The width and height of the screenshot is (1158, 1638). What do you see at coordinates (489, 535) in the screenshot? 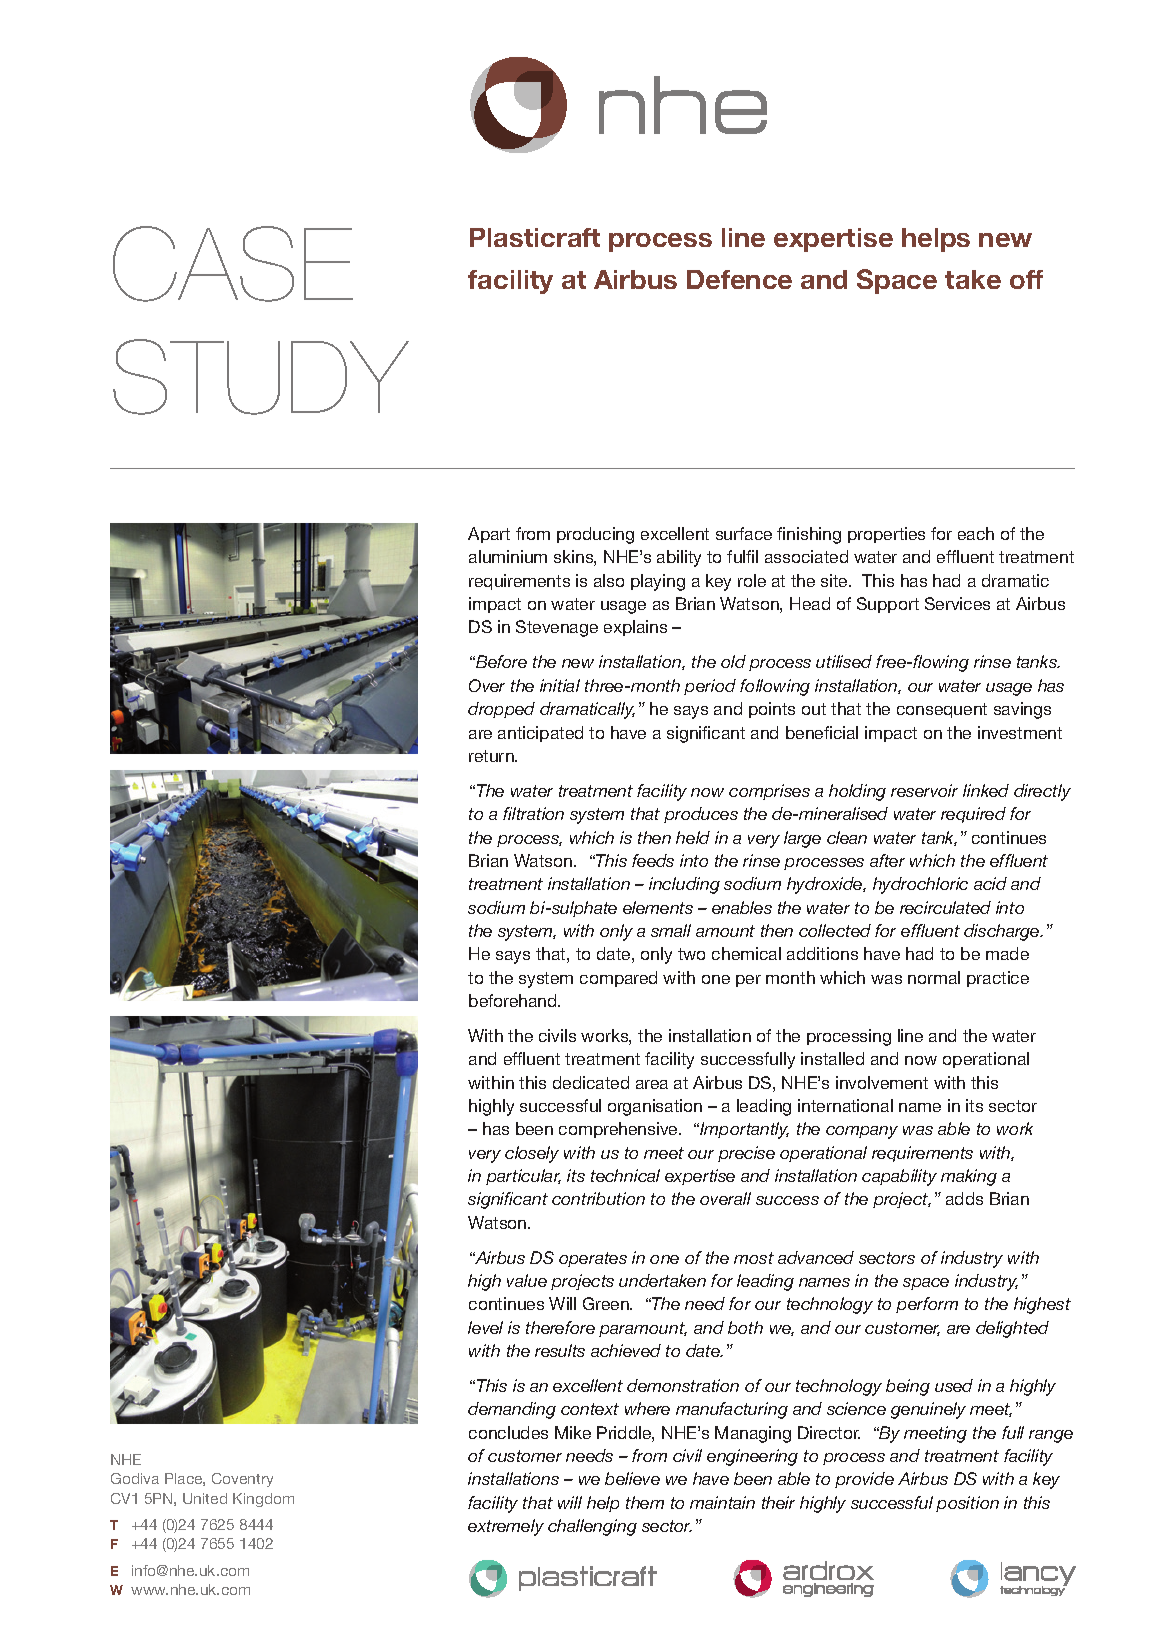
I see `Apart` at bounding box center [489, 535].
